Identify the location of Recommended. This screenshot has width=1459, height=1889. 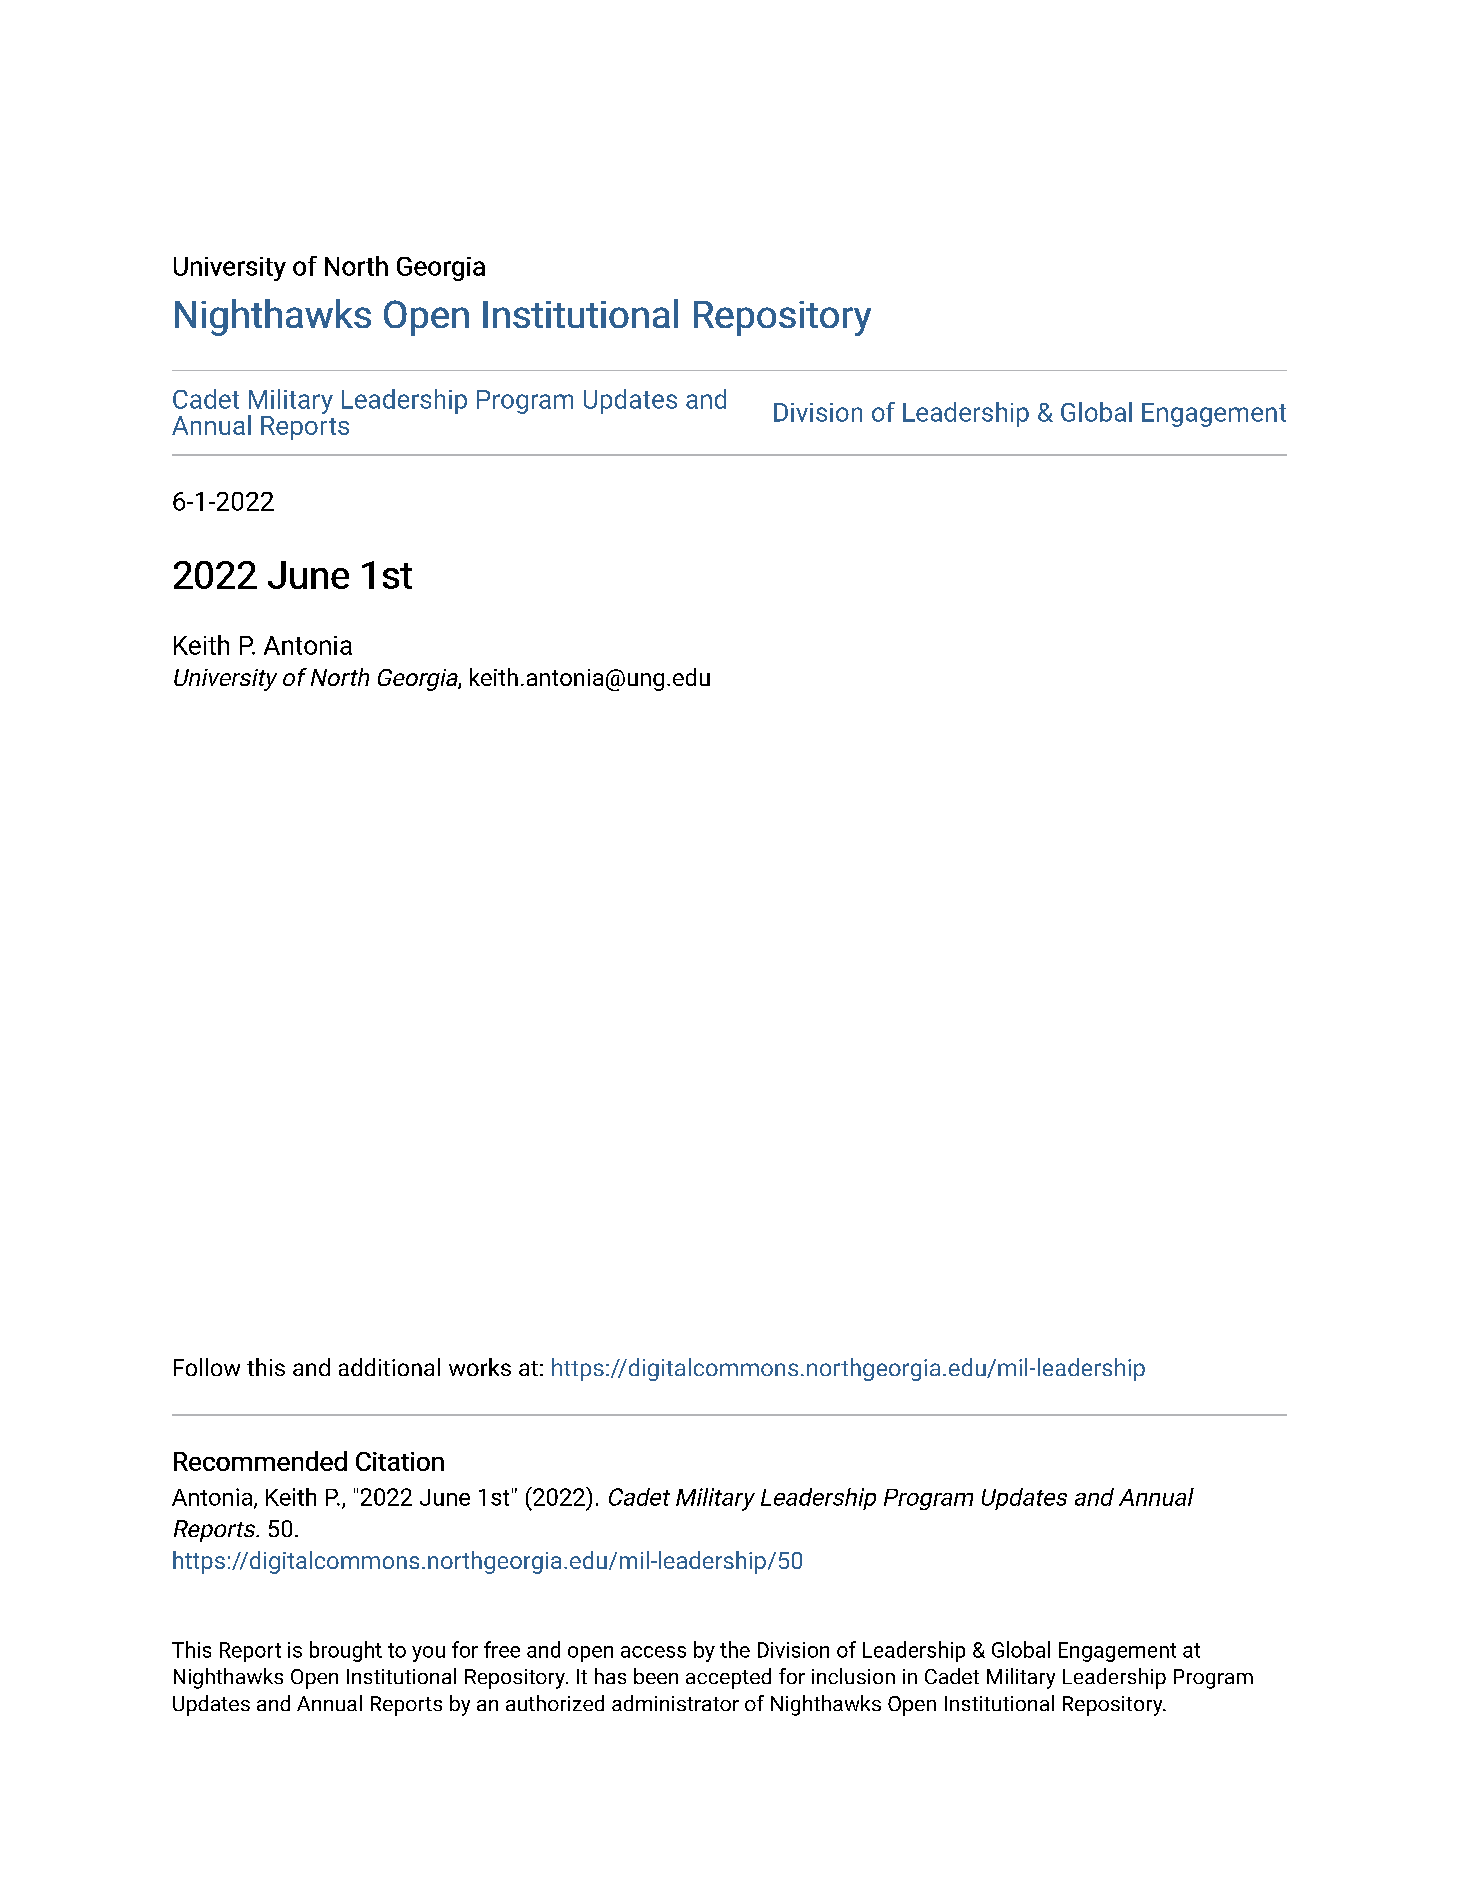
(260, 1461).
